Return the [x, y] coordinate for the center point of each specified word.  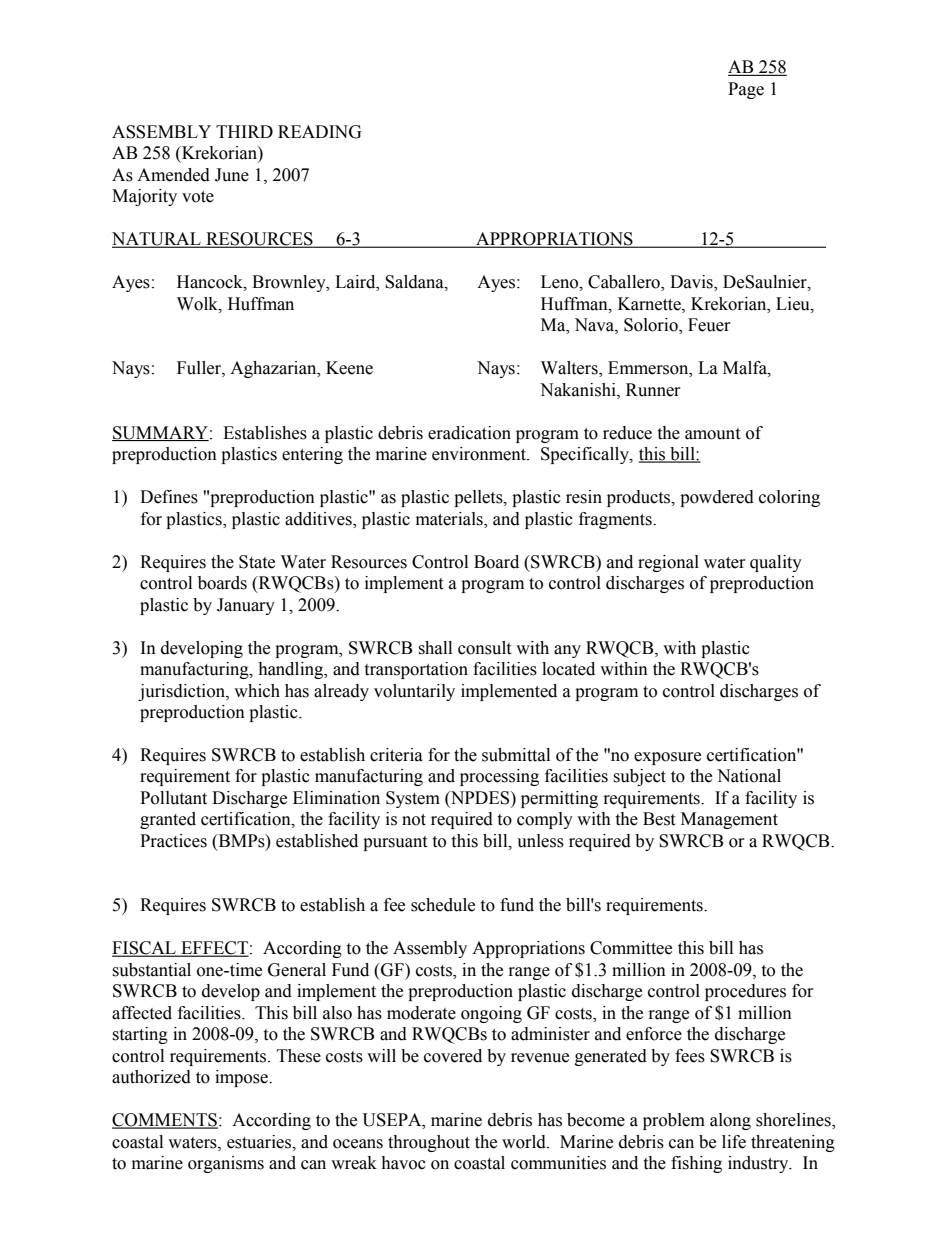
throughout [429, 1143]
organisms [226, 1164]
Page [746, 90]
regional [668, 563]
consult [484, 648]
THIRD [244, 131]
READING [320, 132]
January [246, 606]
